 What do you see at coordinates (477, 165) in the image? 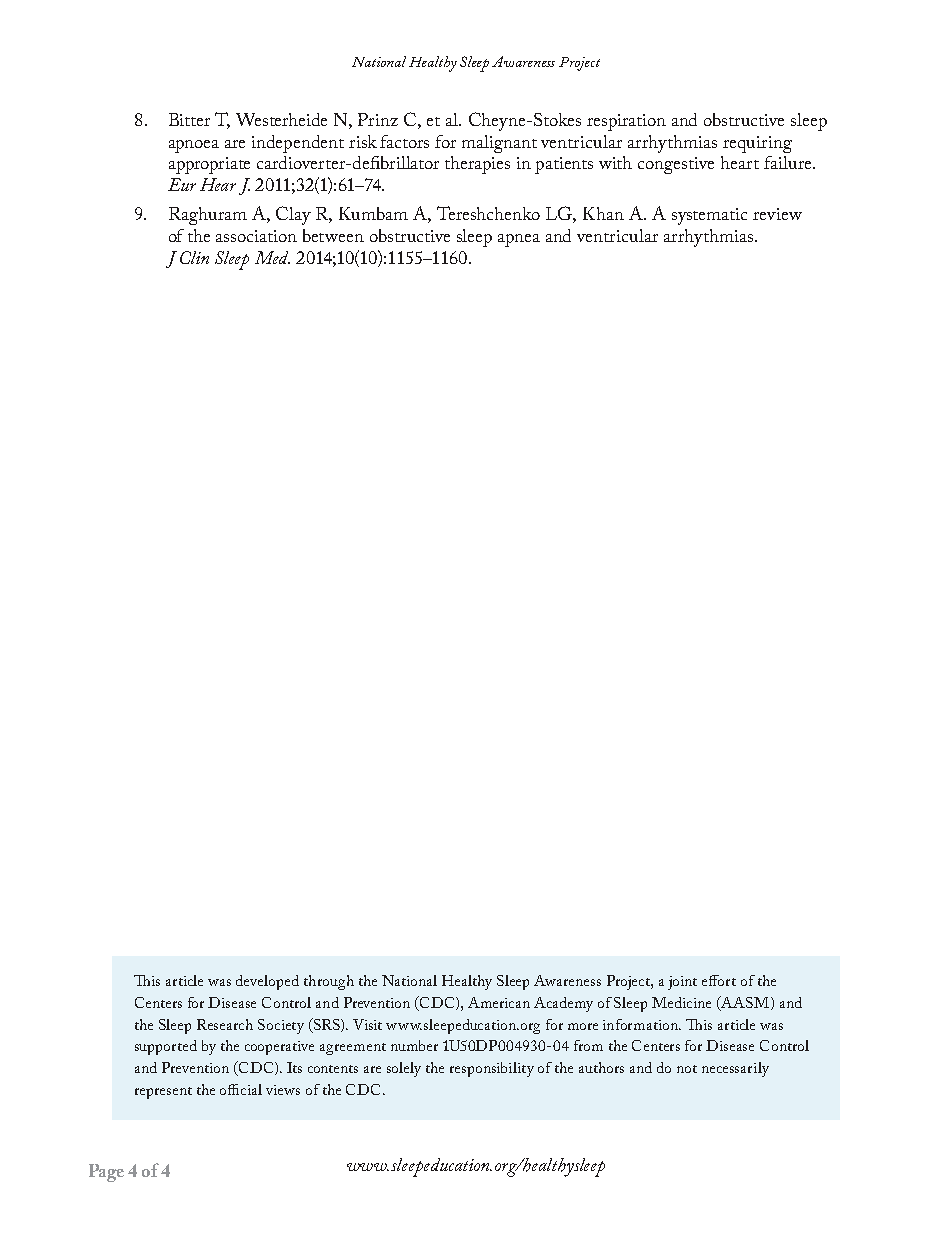
I see `therapies` at bounding box center [477, 165].
